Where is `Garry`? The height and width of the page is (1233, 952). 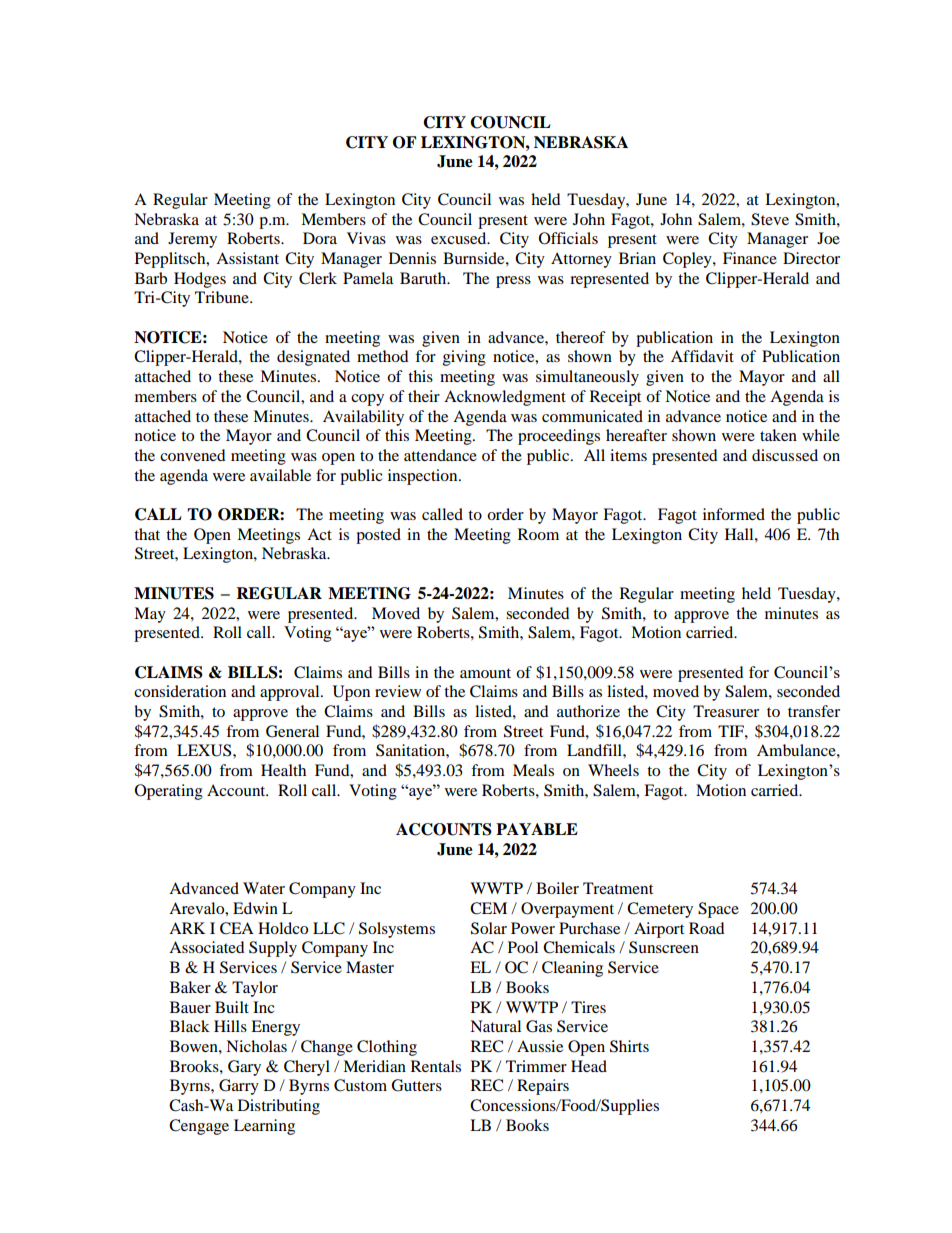
Garry is located at coordinates (239, 1087).
